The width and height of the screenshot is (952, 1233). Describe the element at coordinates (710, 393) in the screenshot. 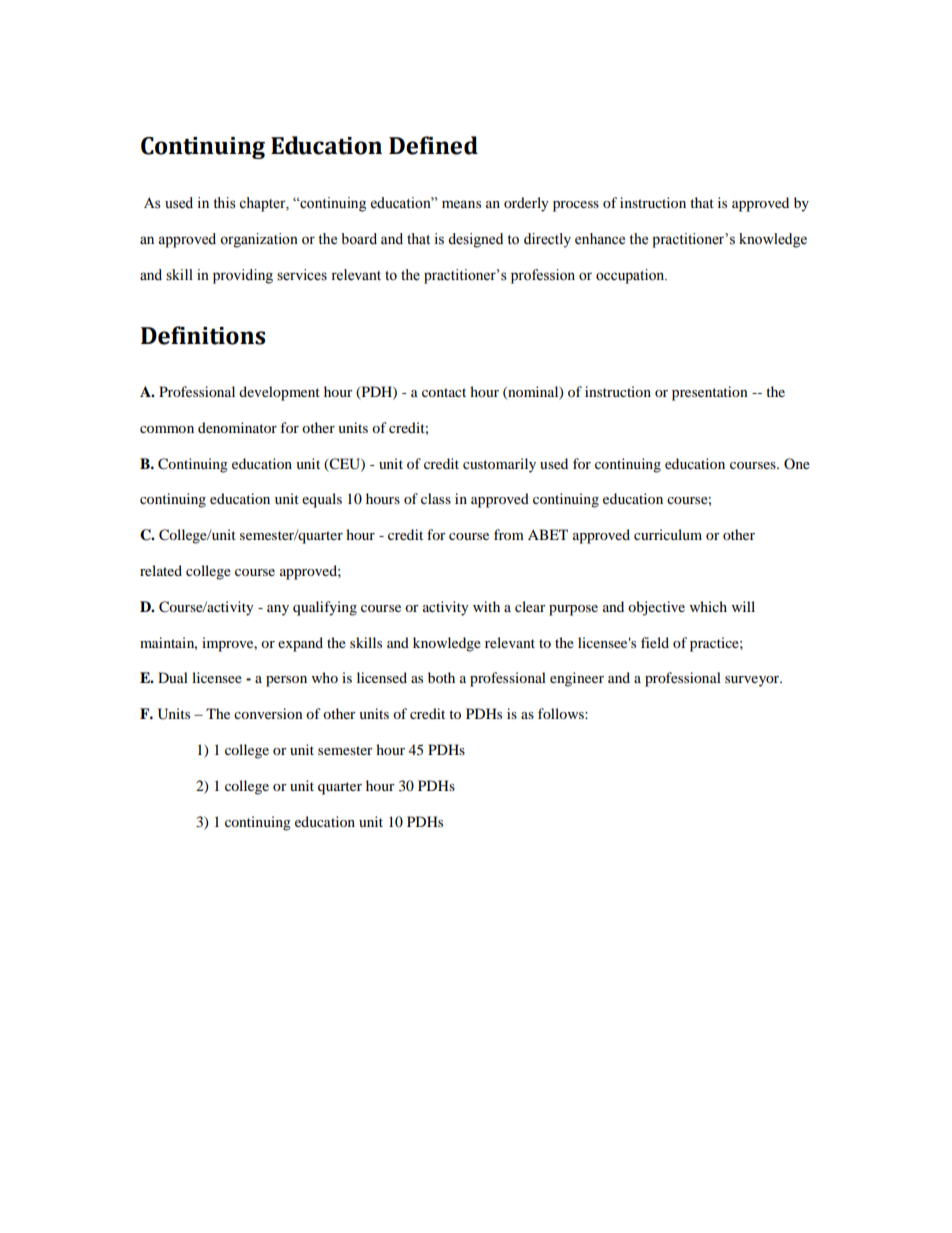

I see `presentation` at that location.
